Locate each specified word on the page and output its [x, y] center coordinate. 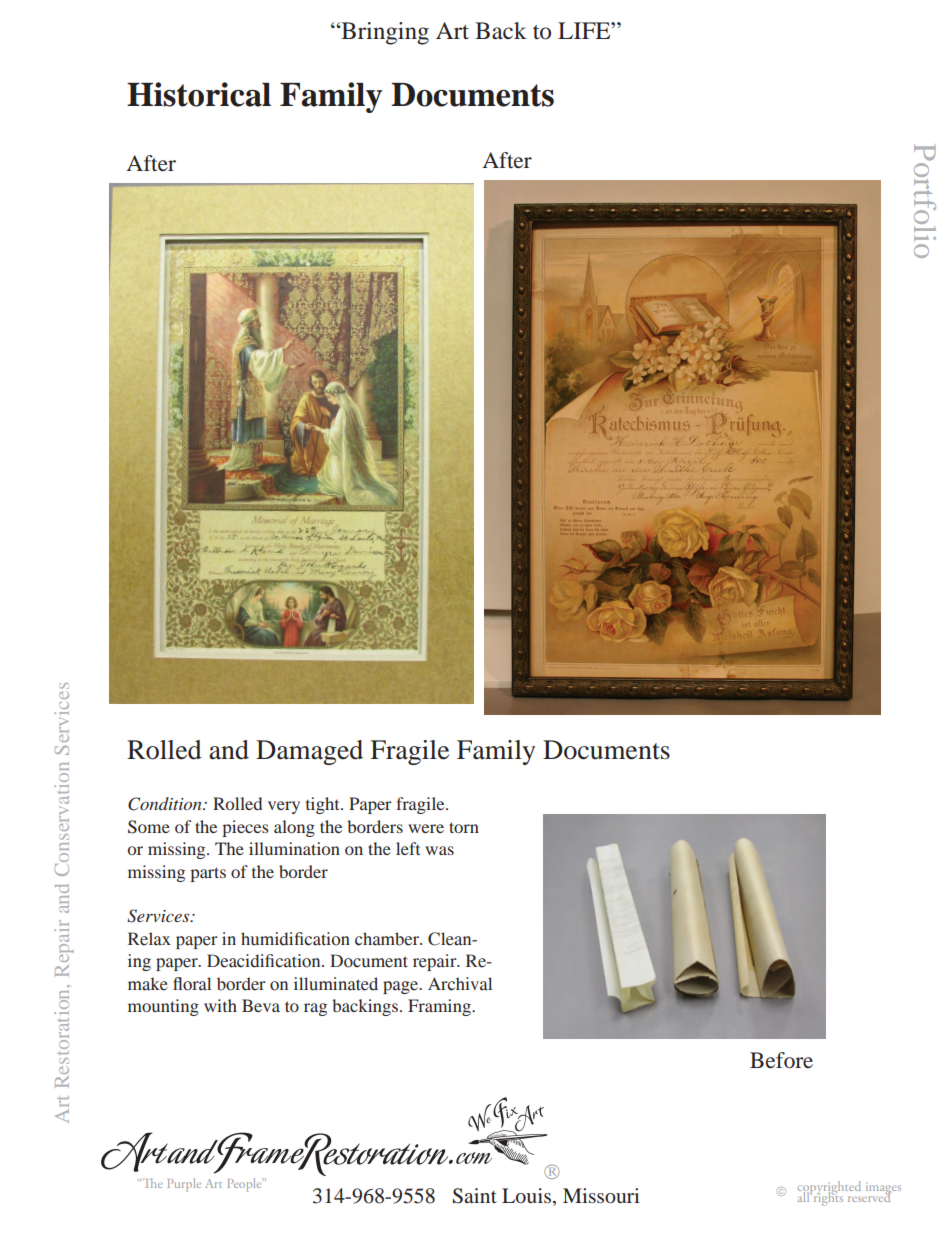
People [246, 1185]
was [439, 850]
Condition [166, 804]
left [408, 848]
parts [208, 874]
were [426, 828]
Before [781, 1060]
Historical [199, 94]
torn [464, 827]
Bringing [384, 33]
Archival [460, 984]
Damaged [309, 752]
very [284, 807]
